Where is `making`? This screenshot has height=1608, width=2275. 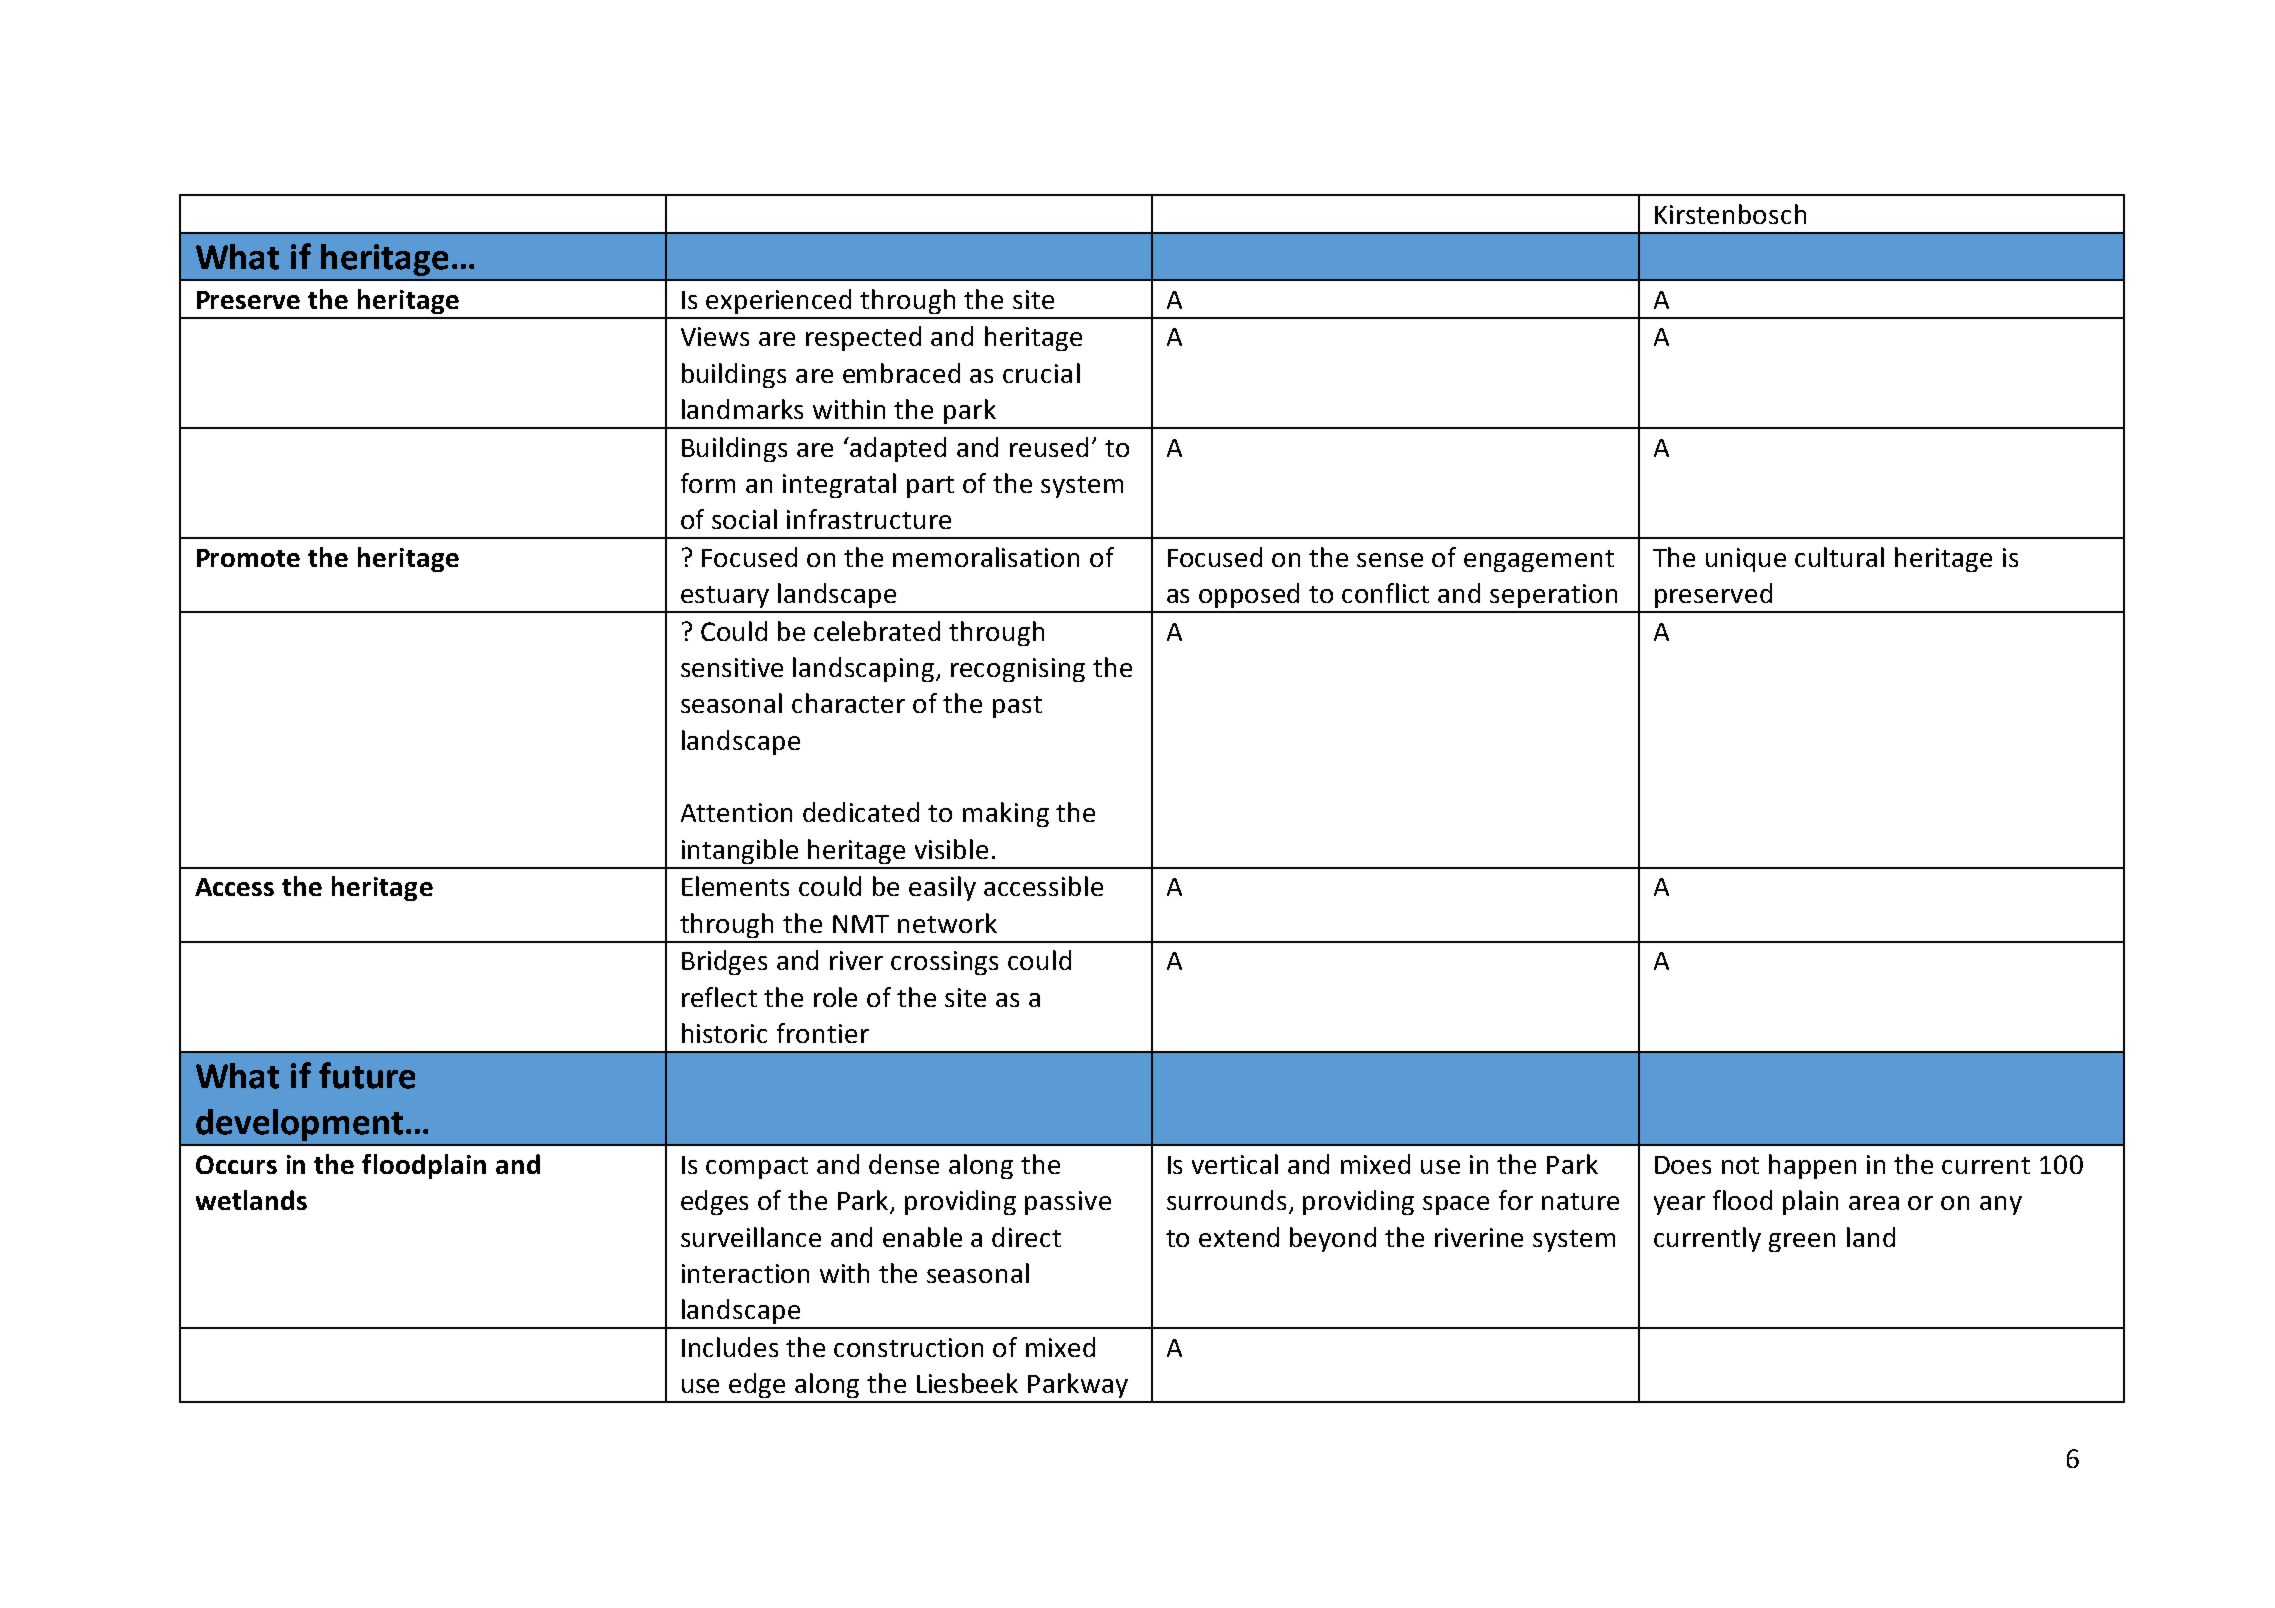 making is located at coordinates (1006, 814).
